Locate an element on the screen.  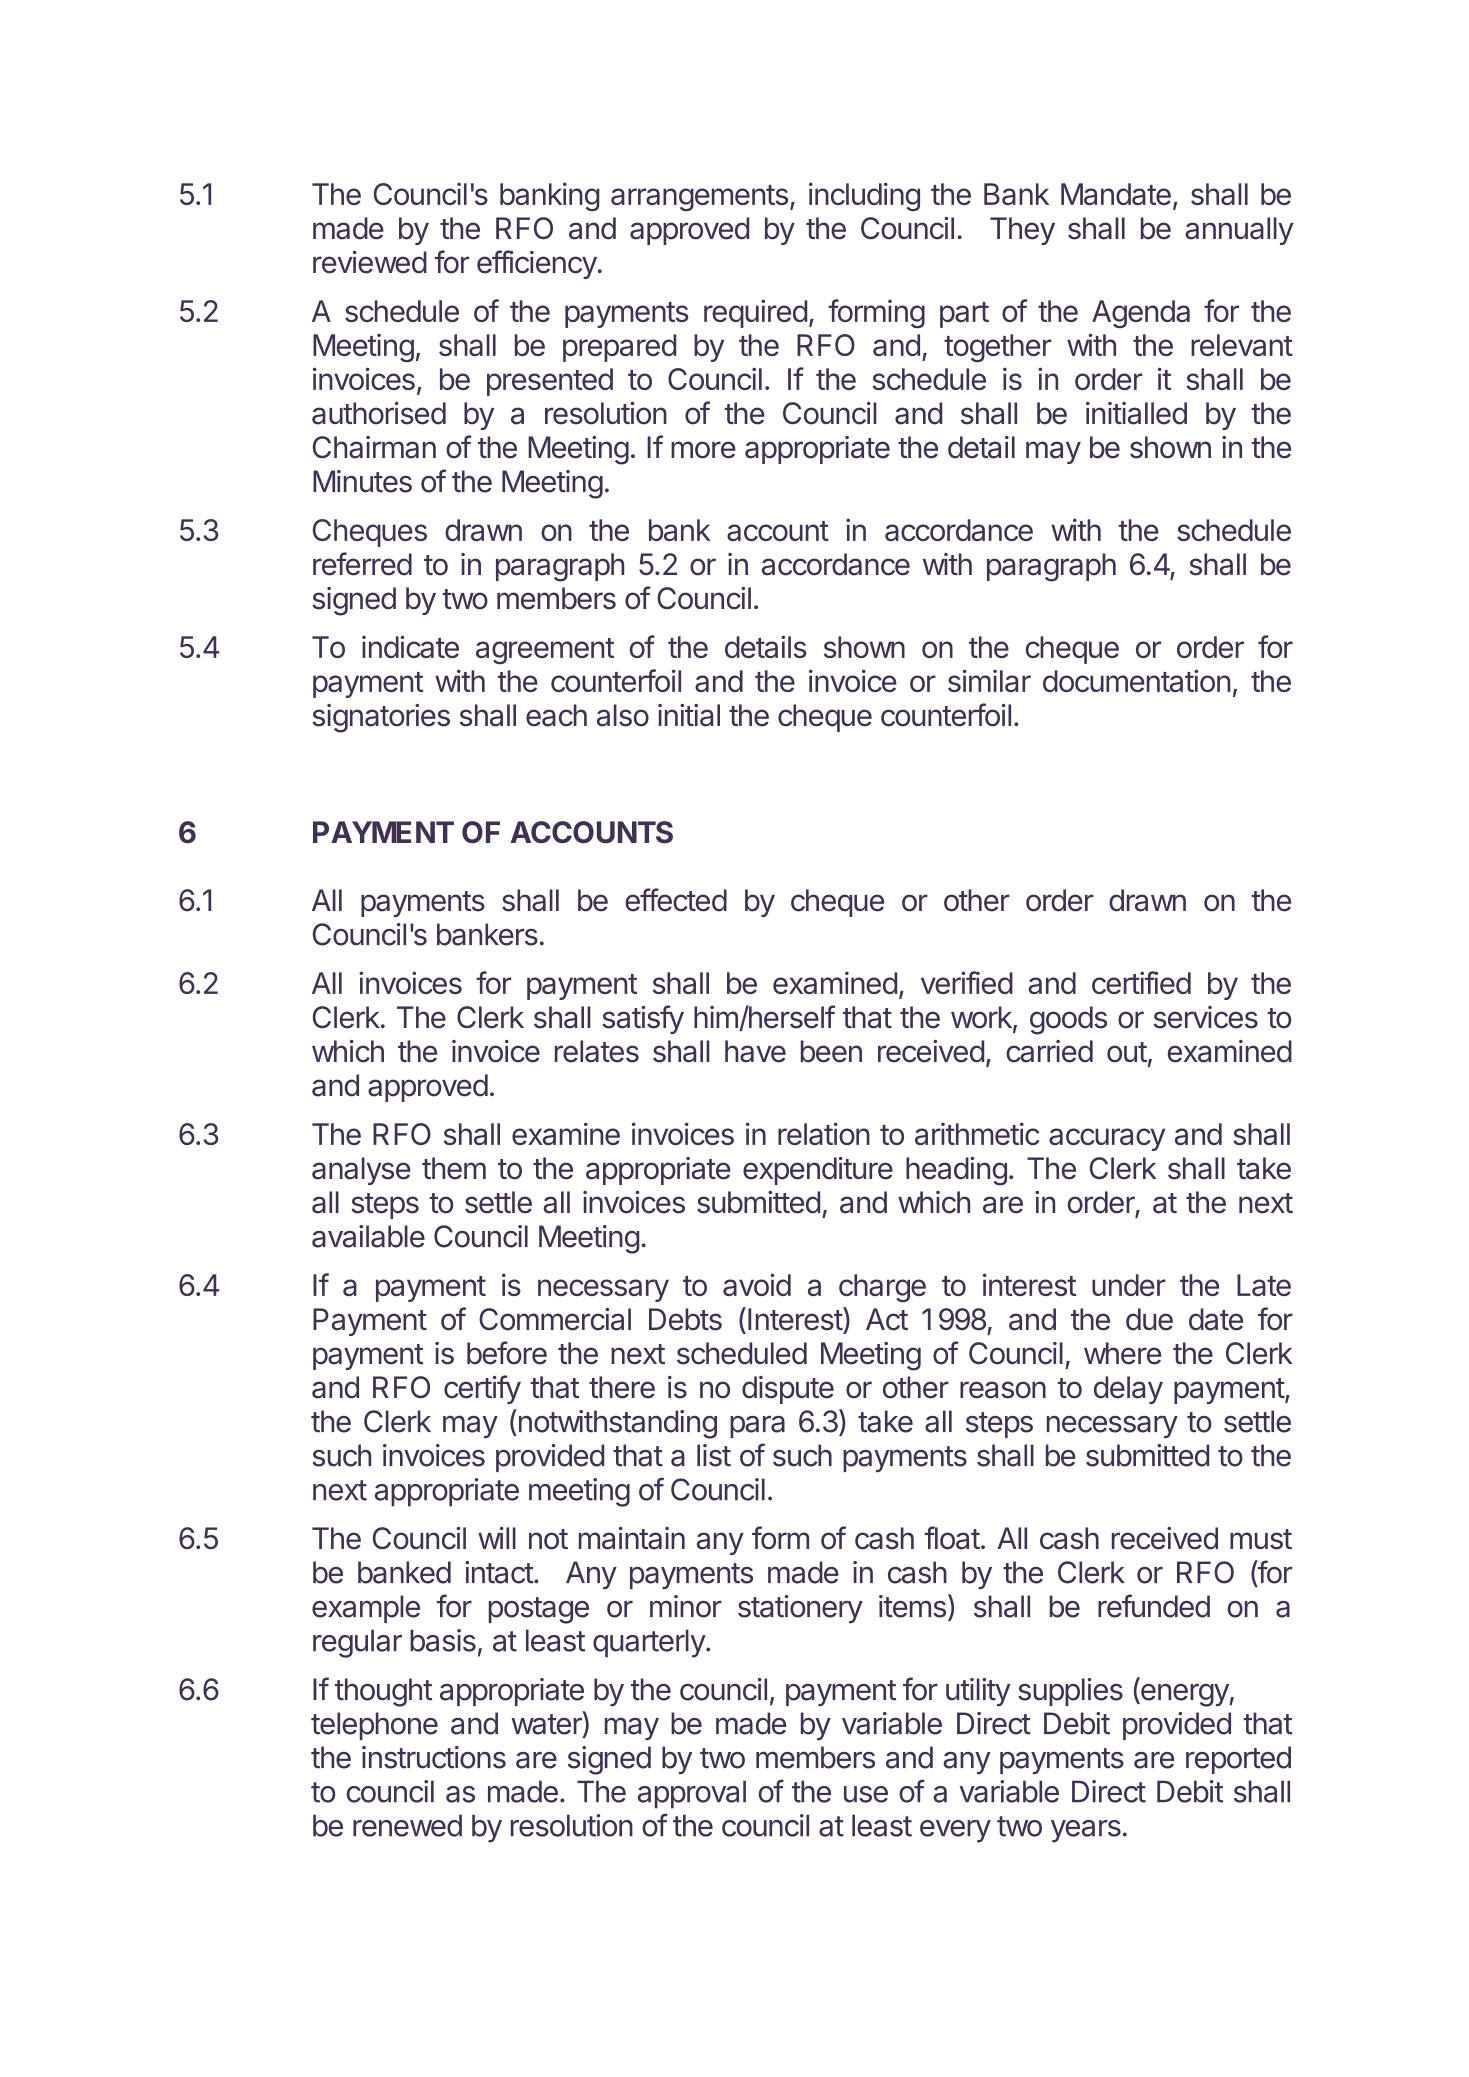
efficiency is located at coordinates (537, 264).
